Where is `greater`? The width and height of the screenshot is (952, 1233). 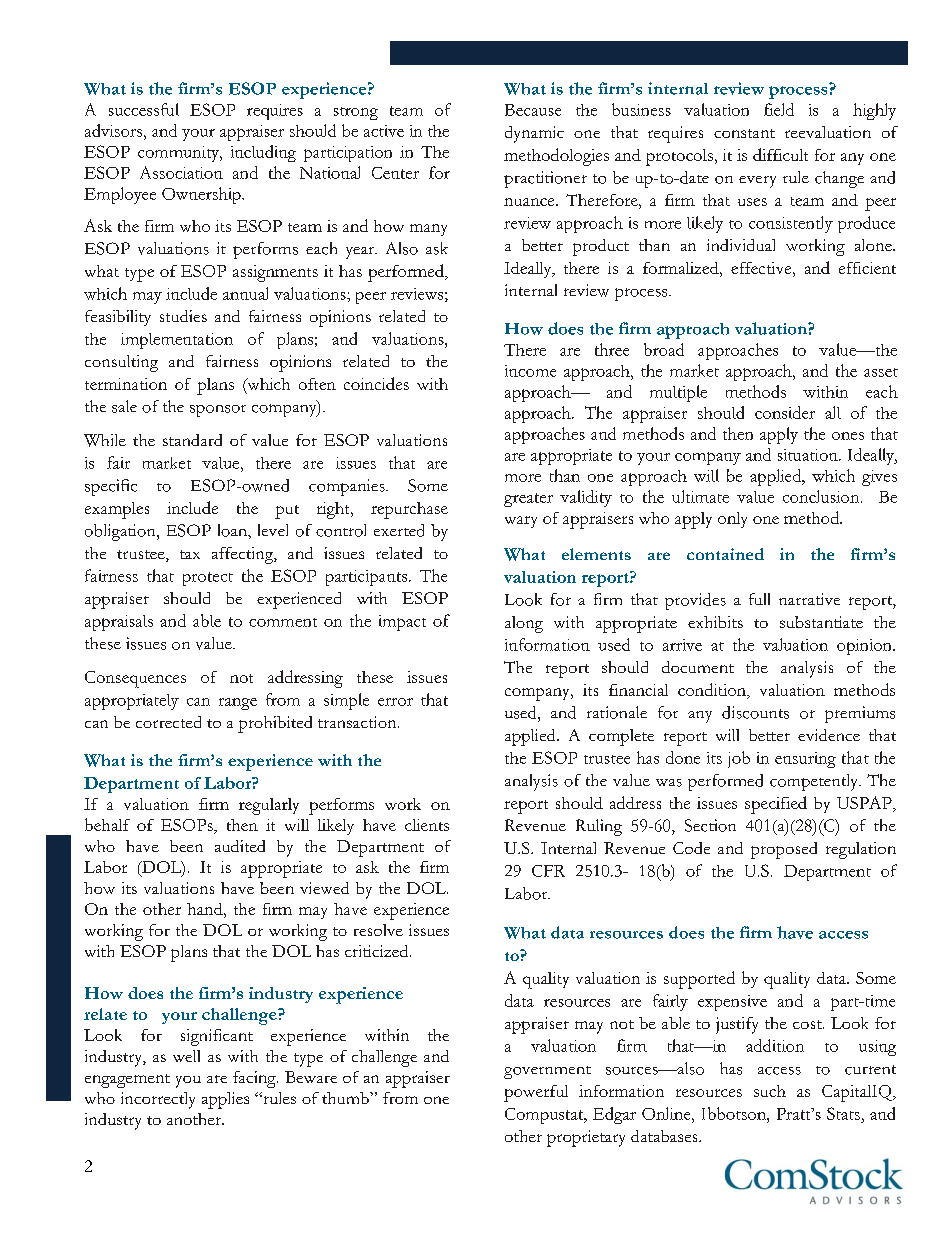 greater is located at coordinates (528, 500).
